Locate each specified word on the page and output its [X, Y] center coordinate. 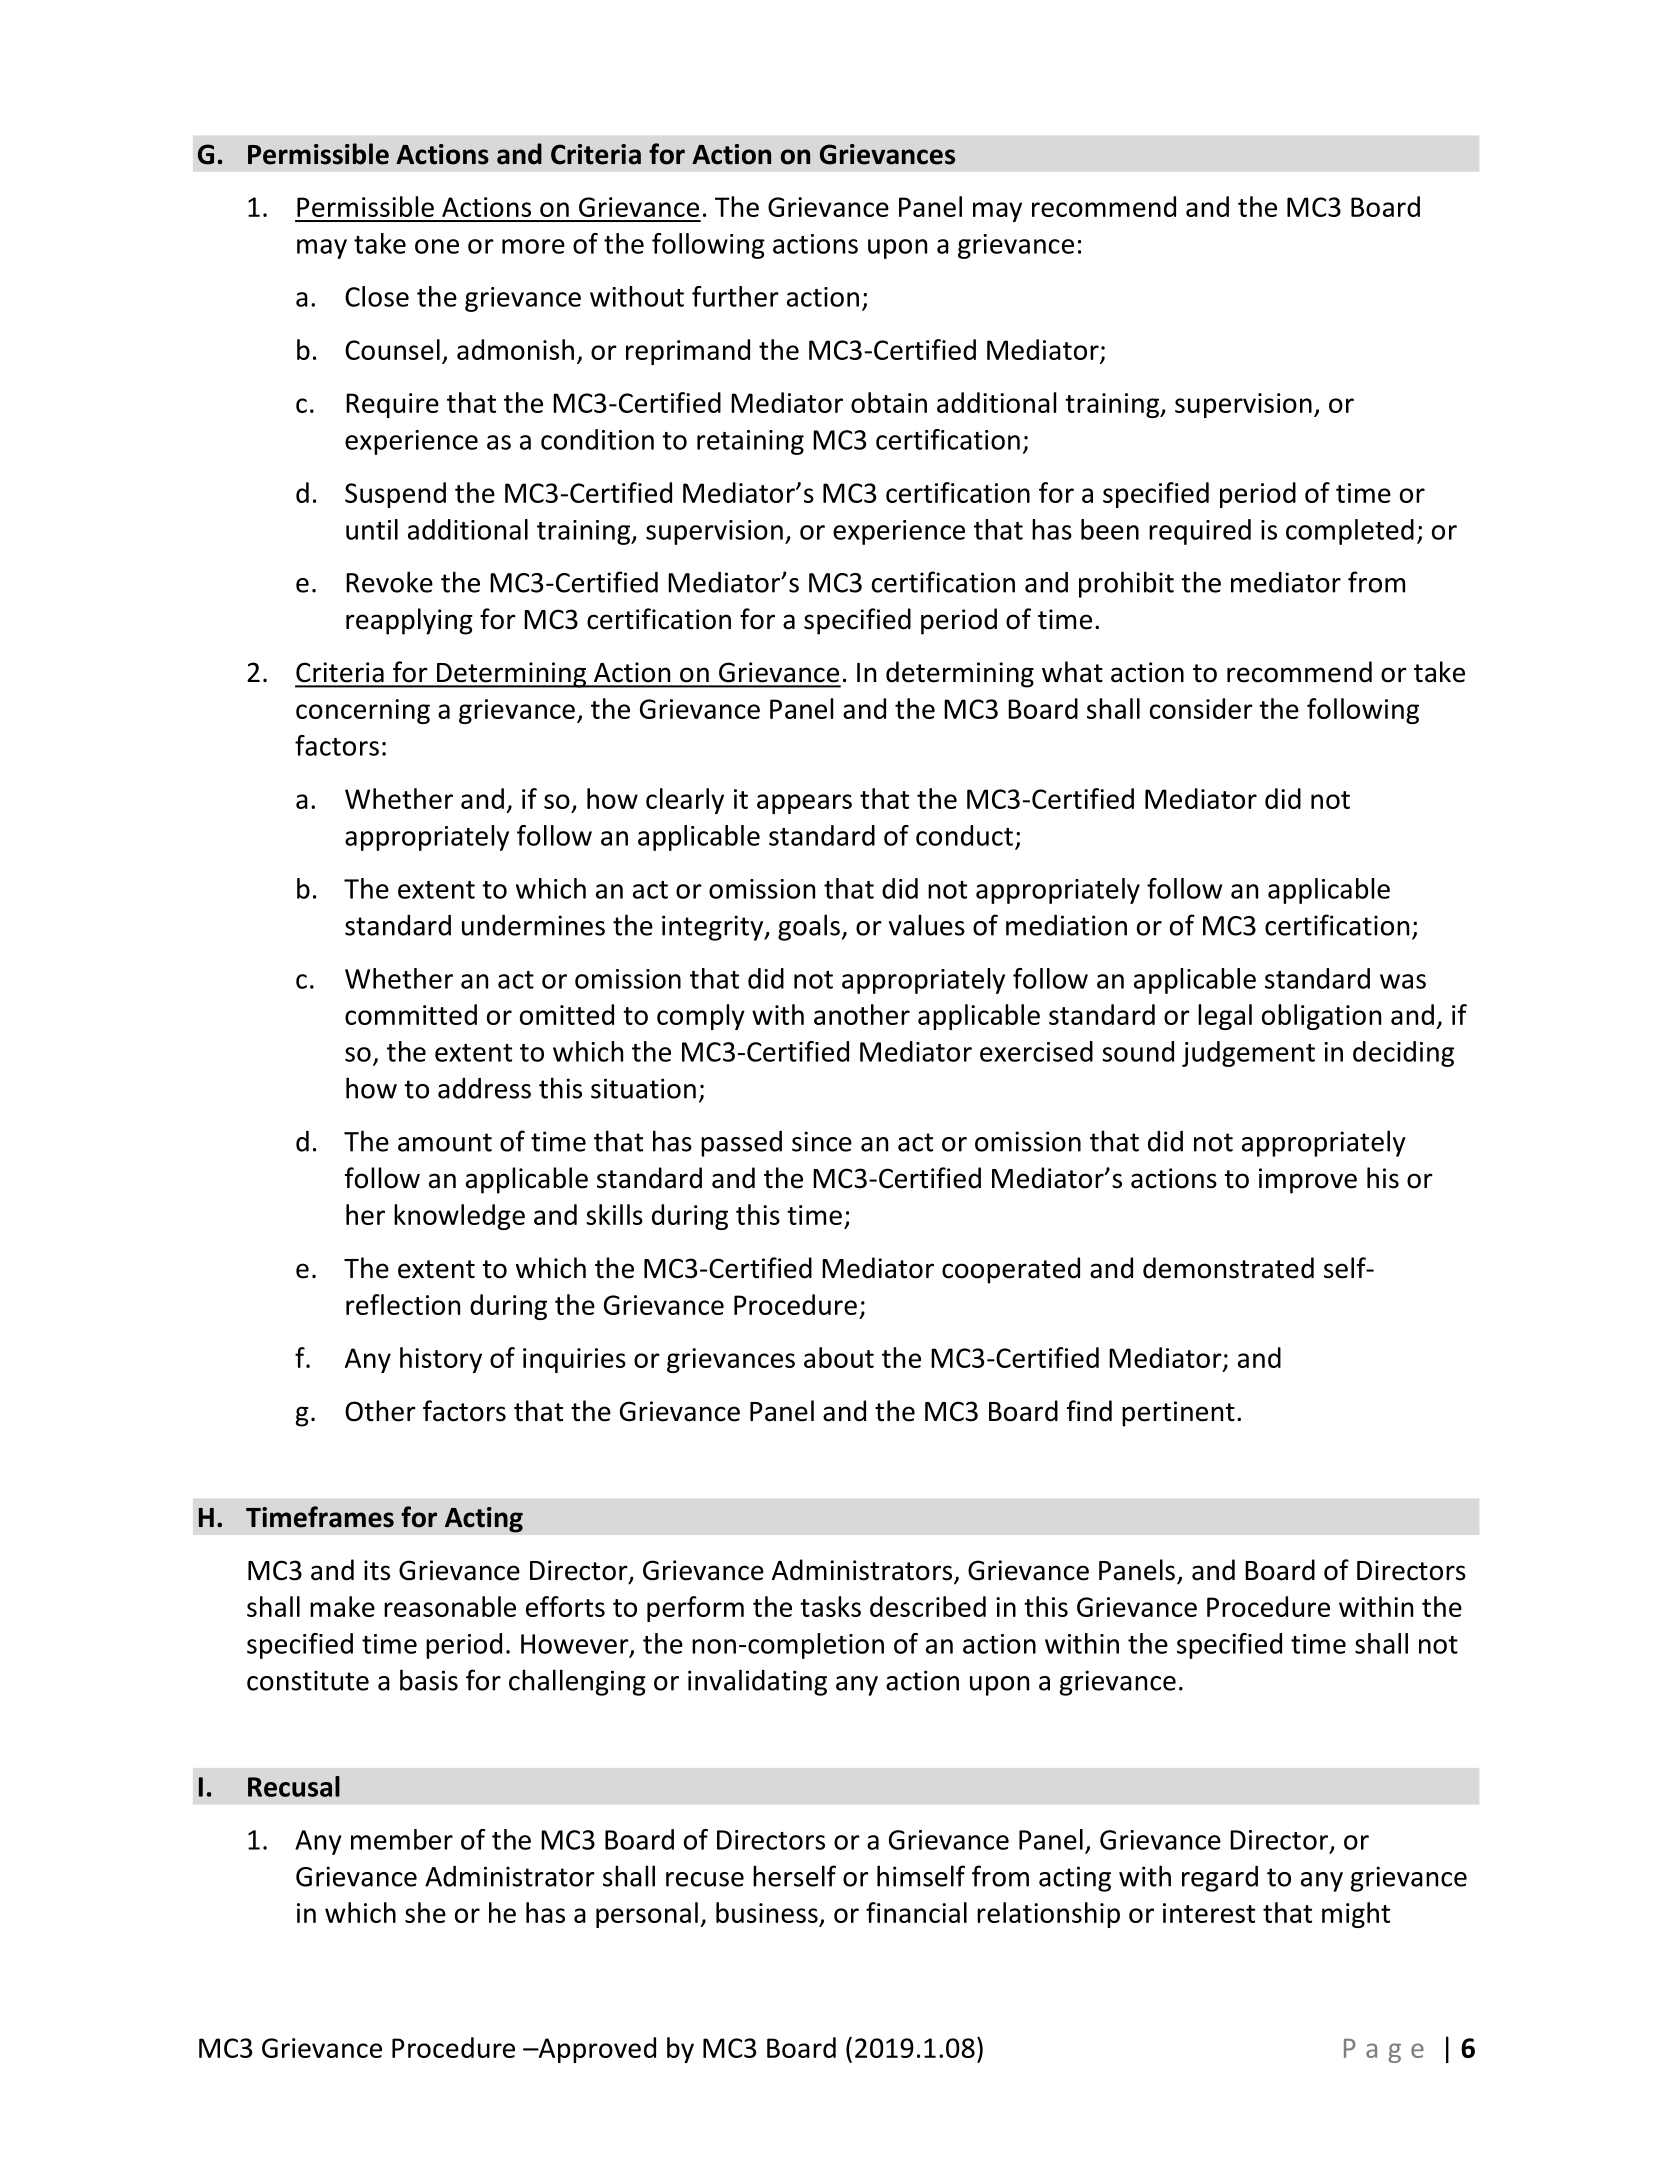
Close [377, 296]
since [822, 1141]
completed [1350, 532]
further [735, 296]
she [425, 1912]
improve [1308, 1181]
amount [445, 1142]
